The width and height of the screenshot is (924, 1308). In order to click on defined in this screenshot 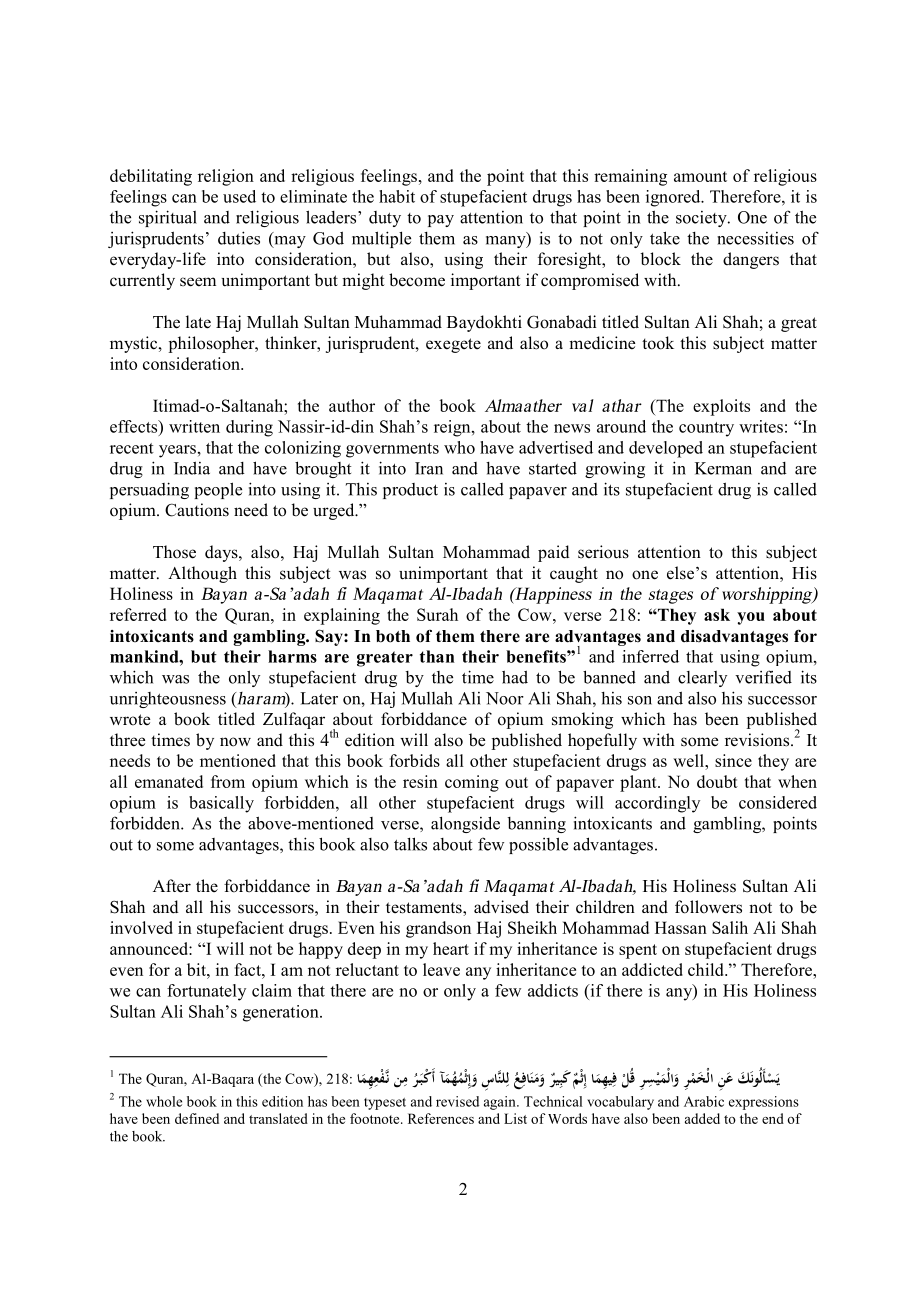, I will do `click(197, 1118)`.
